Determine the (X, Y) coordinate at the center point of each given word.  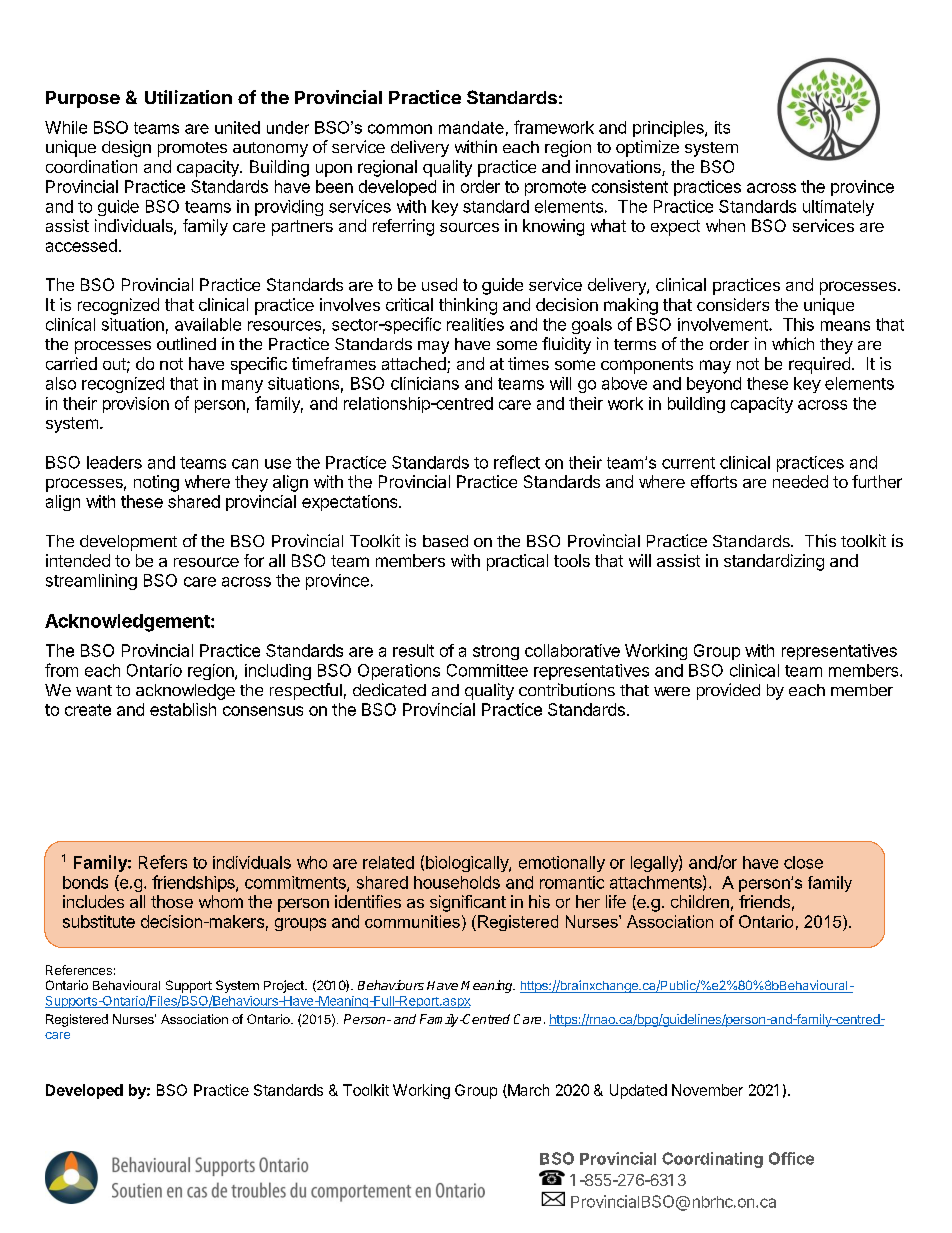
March (527, 1091)
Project (285, 986)
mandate (471, 127)
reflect (517, 462)
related (388, 862)
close (803, 862)
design (126, 148)
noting (156, 483)
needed (800, 481)
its (722, 127)
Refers (163, 862)
